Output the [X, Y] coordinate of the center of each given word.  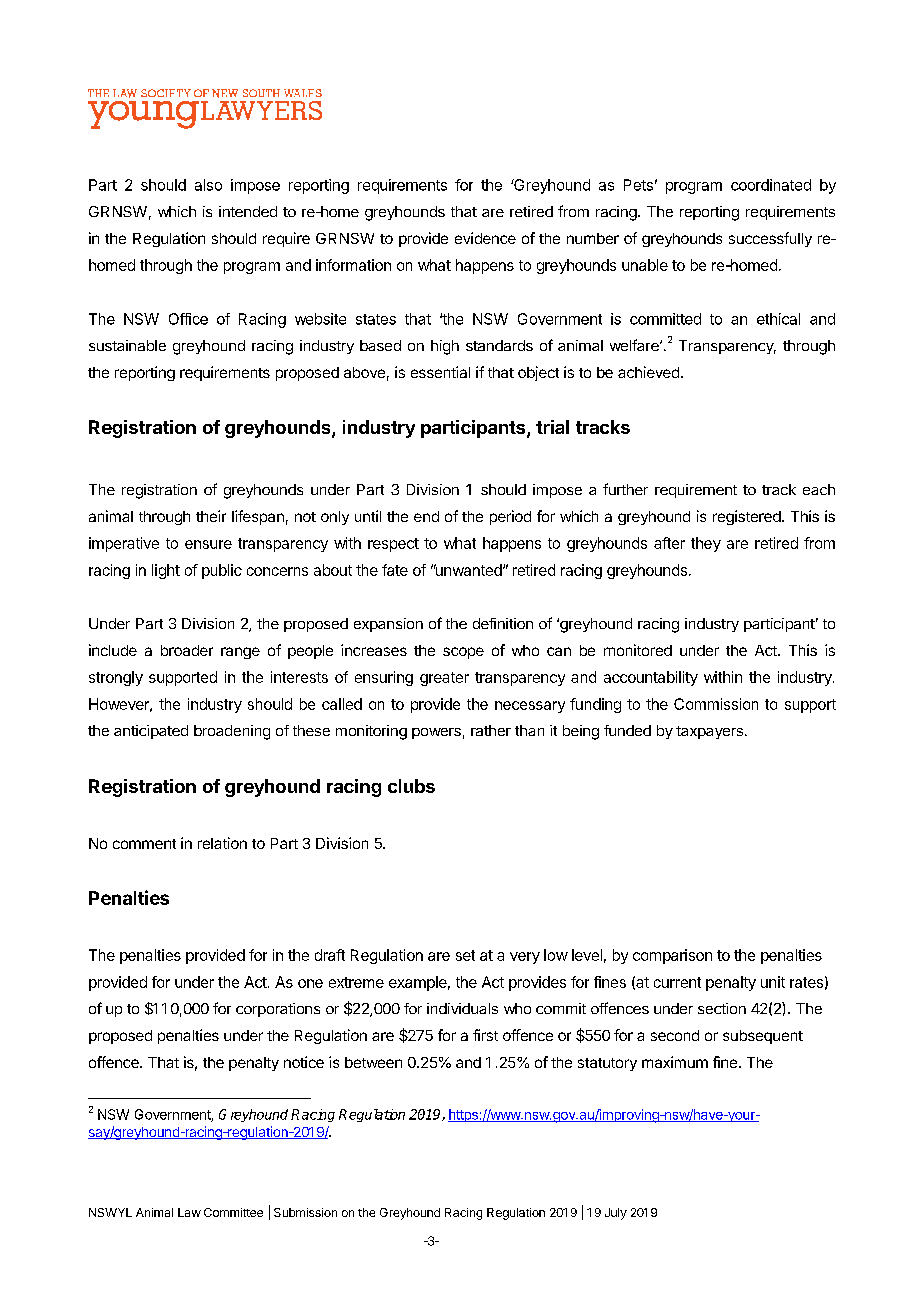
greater [444, 679]
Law [189, 1212]
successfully [770, 239]
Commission [716, 704]
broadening [232, 732]
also [208, 185]
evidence [485, 238]
